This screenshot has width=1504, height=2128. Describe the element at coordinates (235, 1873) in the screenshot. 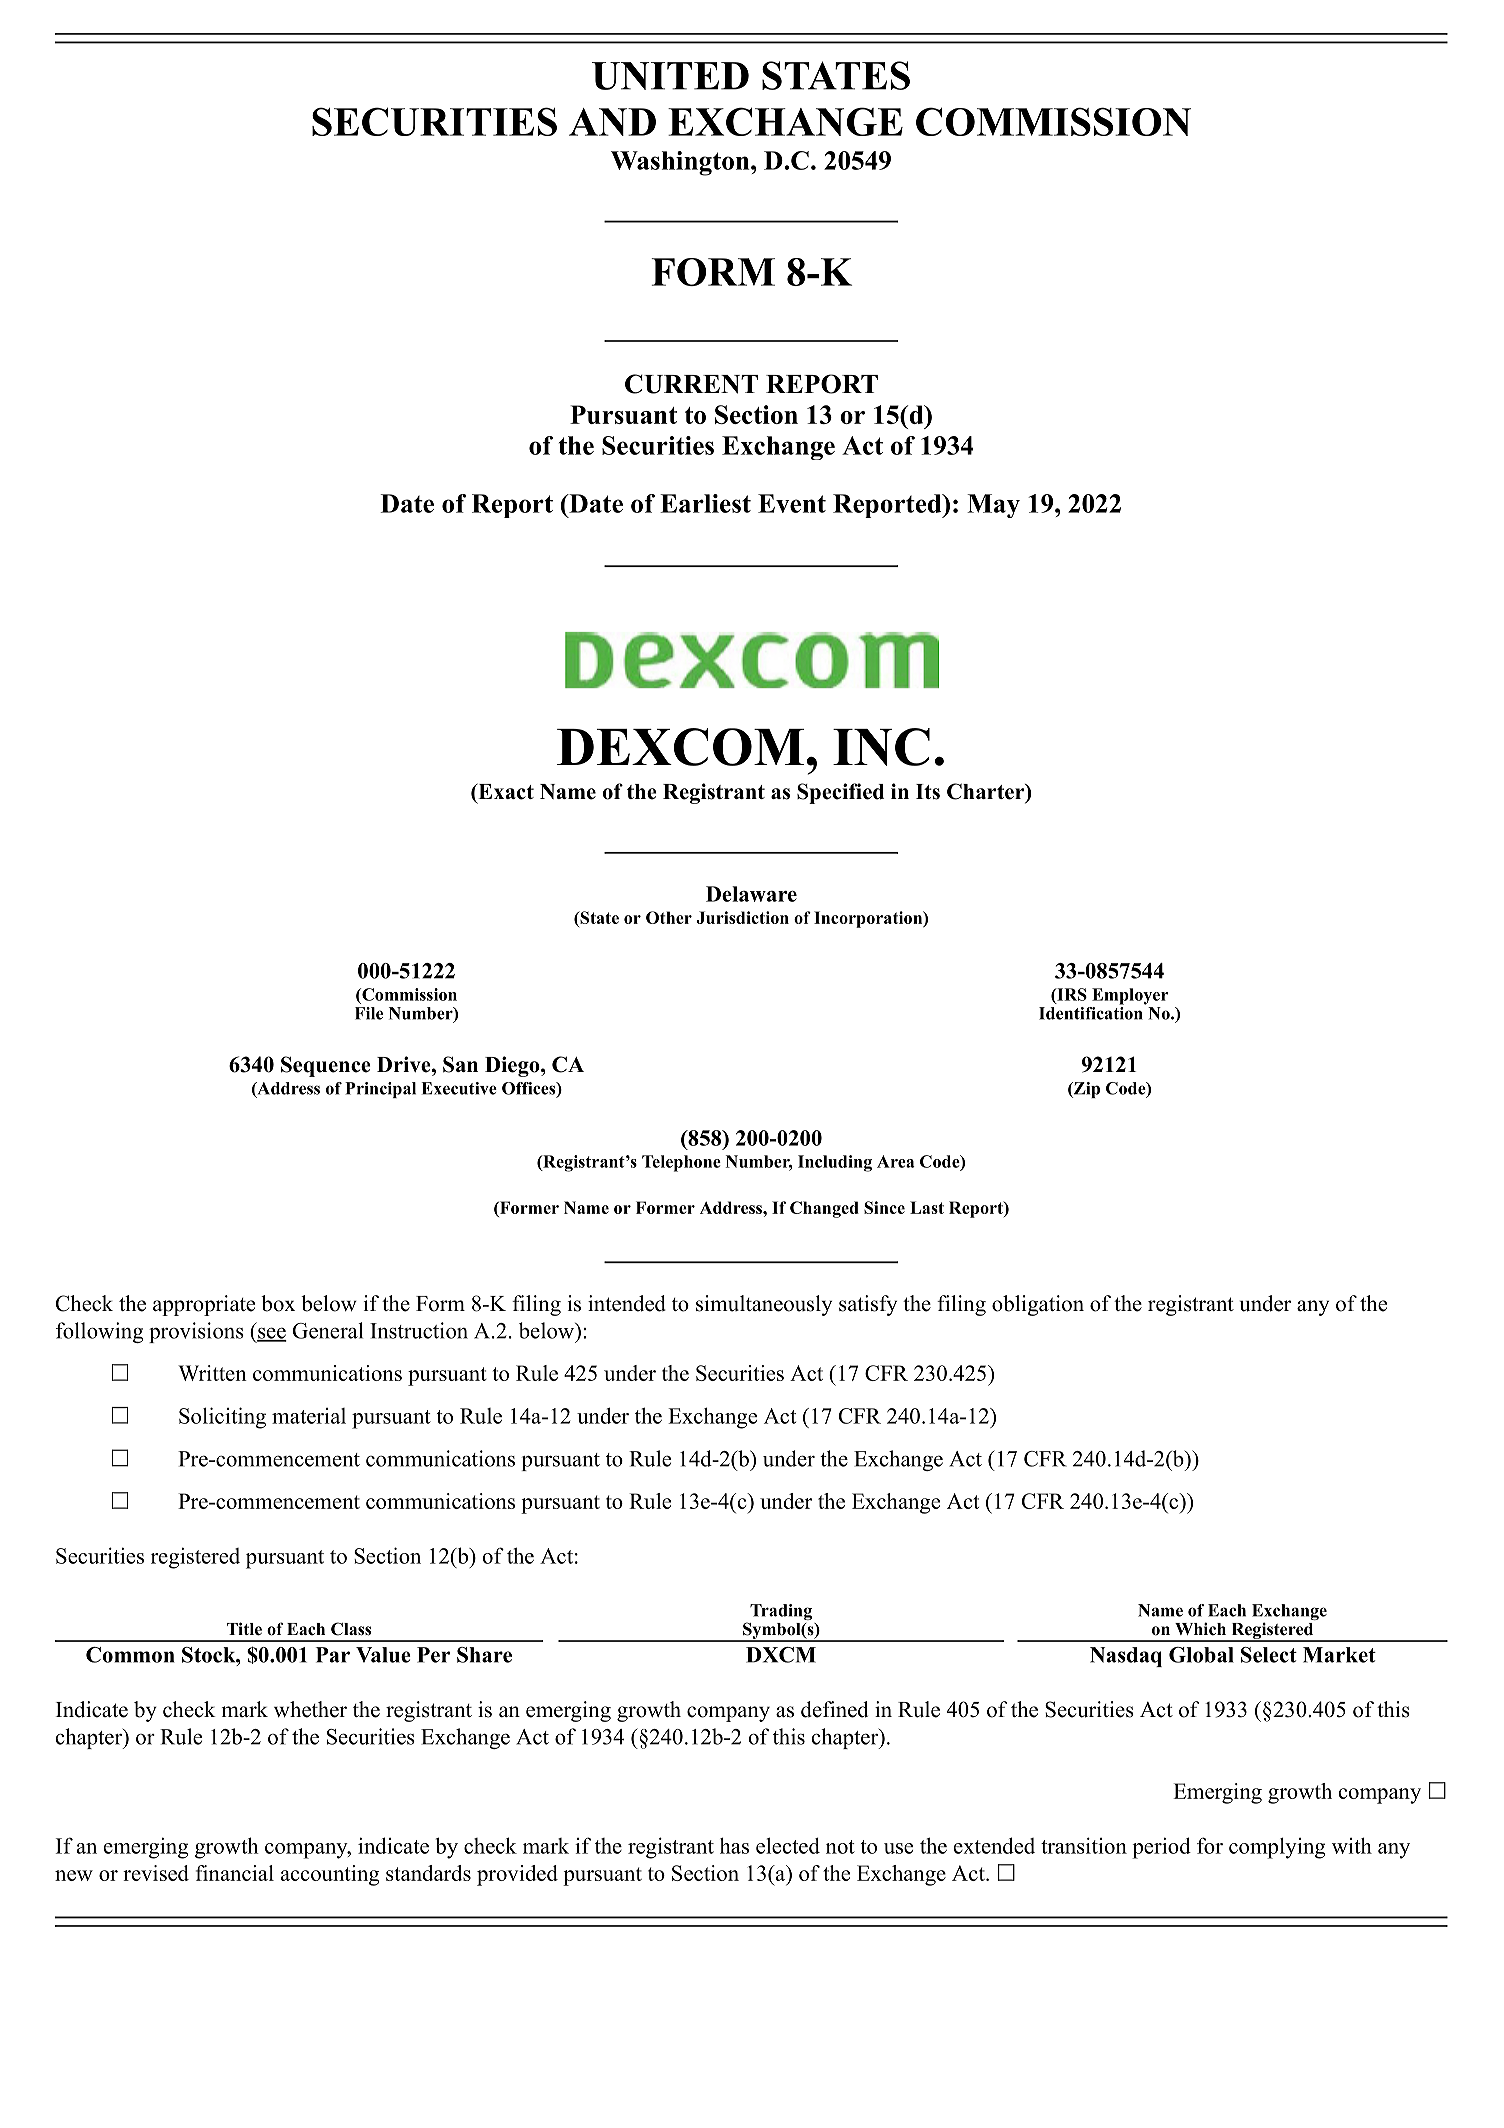

I see `financial` at that location.
